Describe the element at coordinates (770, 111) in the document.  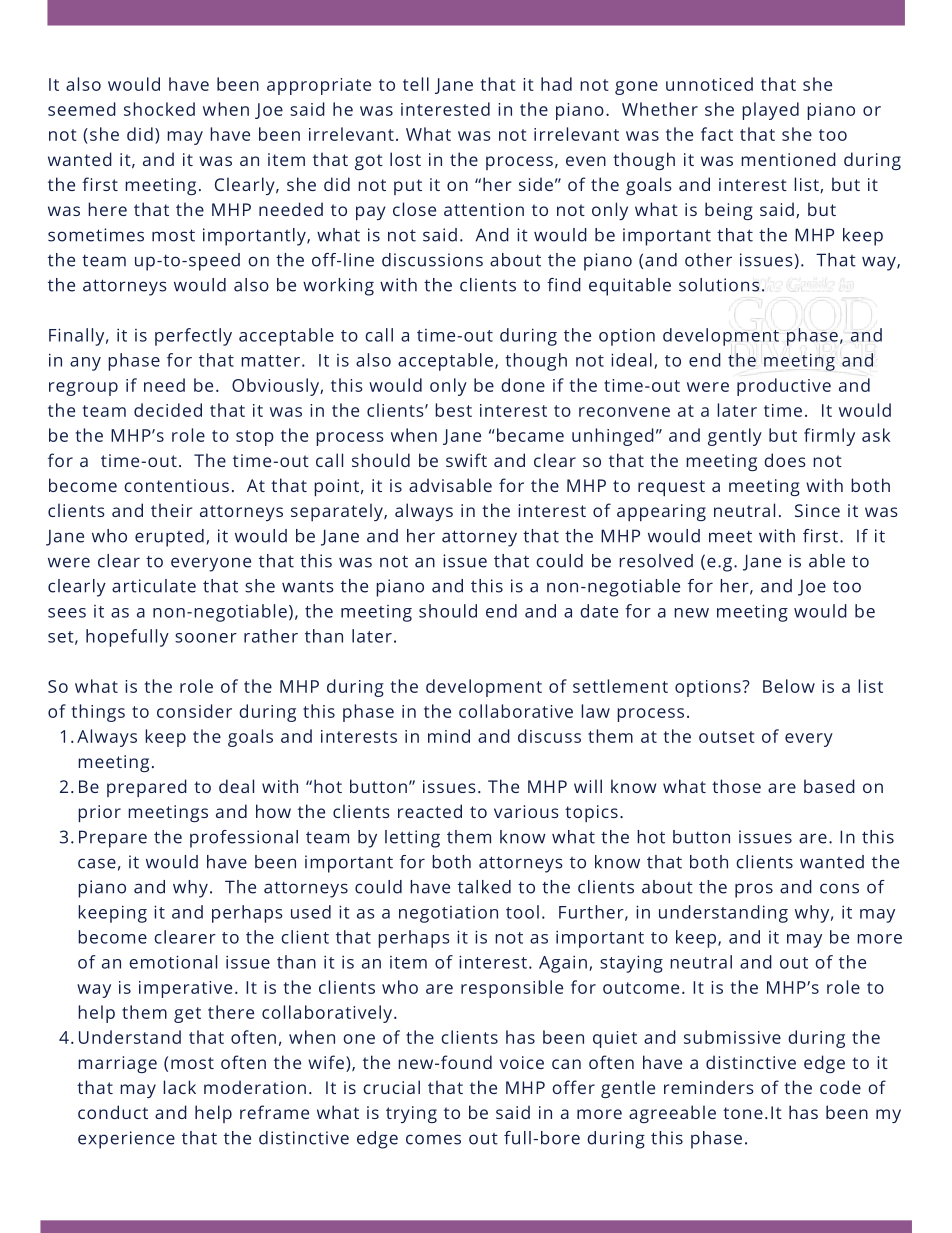
I see `played` at that location.
